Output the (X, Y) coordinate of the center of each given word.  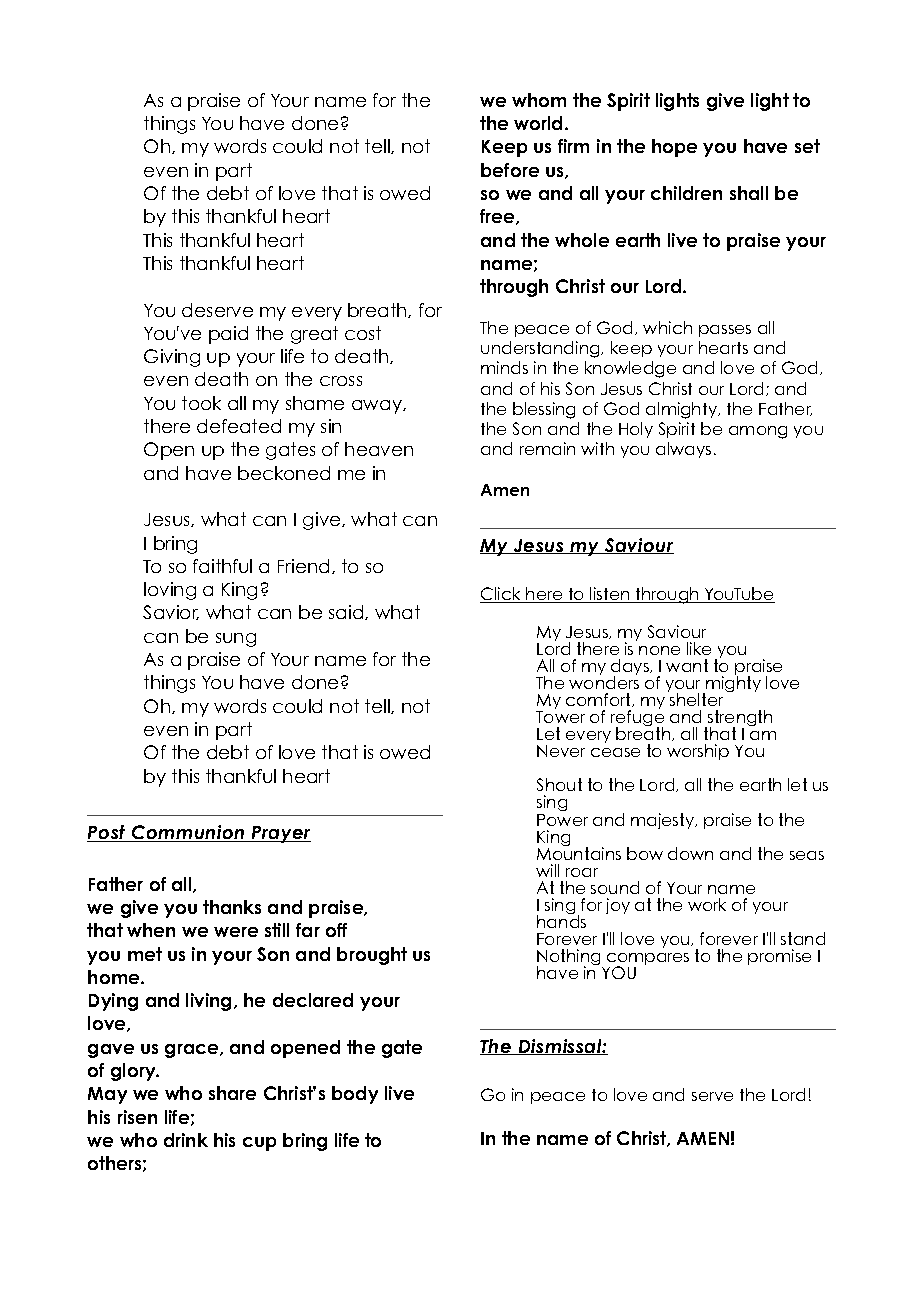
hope (674, 148)
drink (186, 1140)
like (699, 648)
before (510, 170)
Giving (172, 358)
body (355, 1095)
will (547, 870)
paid (228, 335)
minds (504, 367)
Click (502, 595)
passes (725, 331)
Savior (171, 612)
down (690, 853)
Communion (188, 833)
